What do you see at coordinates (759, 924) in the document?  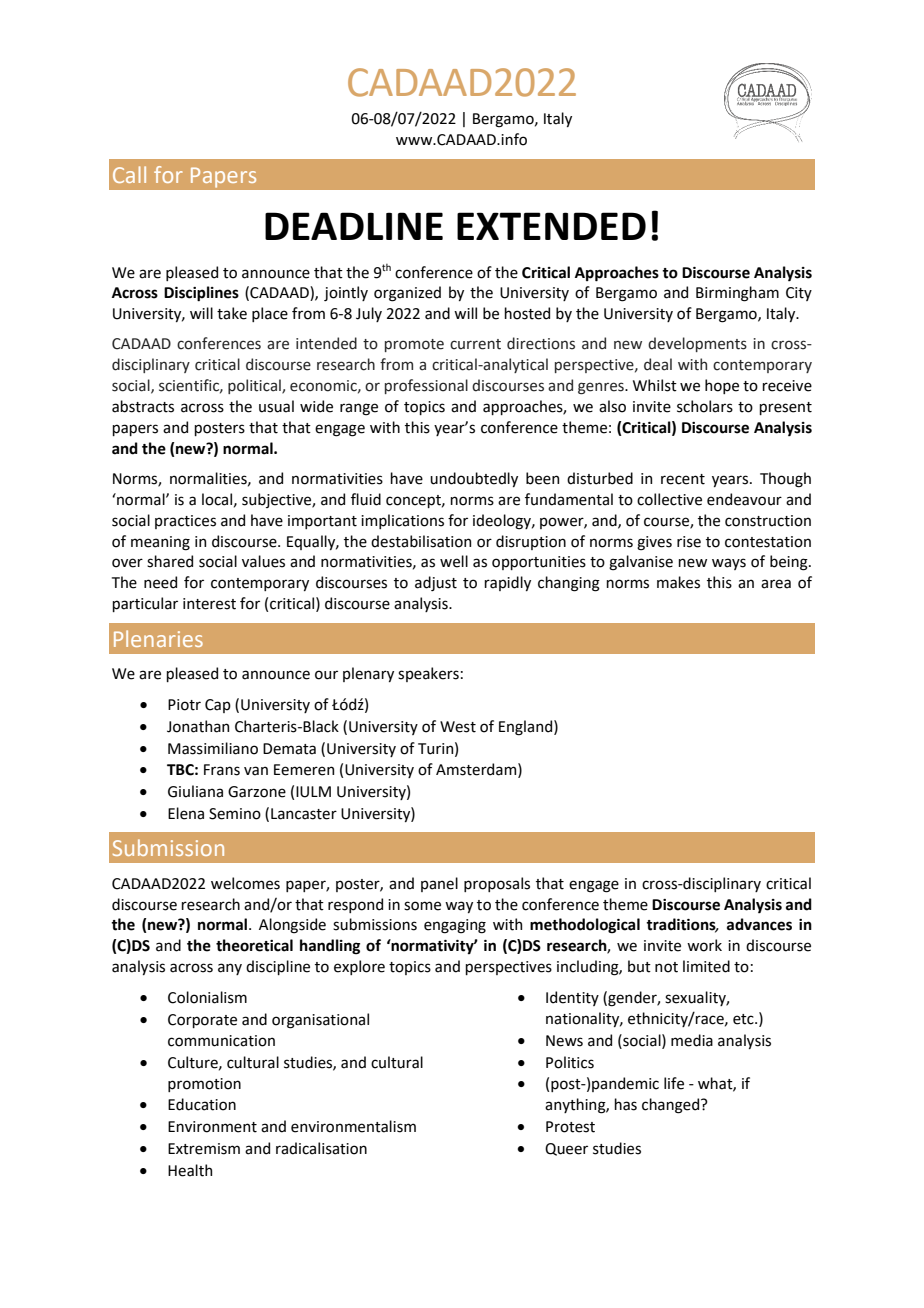 I see `advances` at bounding box center [759, 924].
